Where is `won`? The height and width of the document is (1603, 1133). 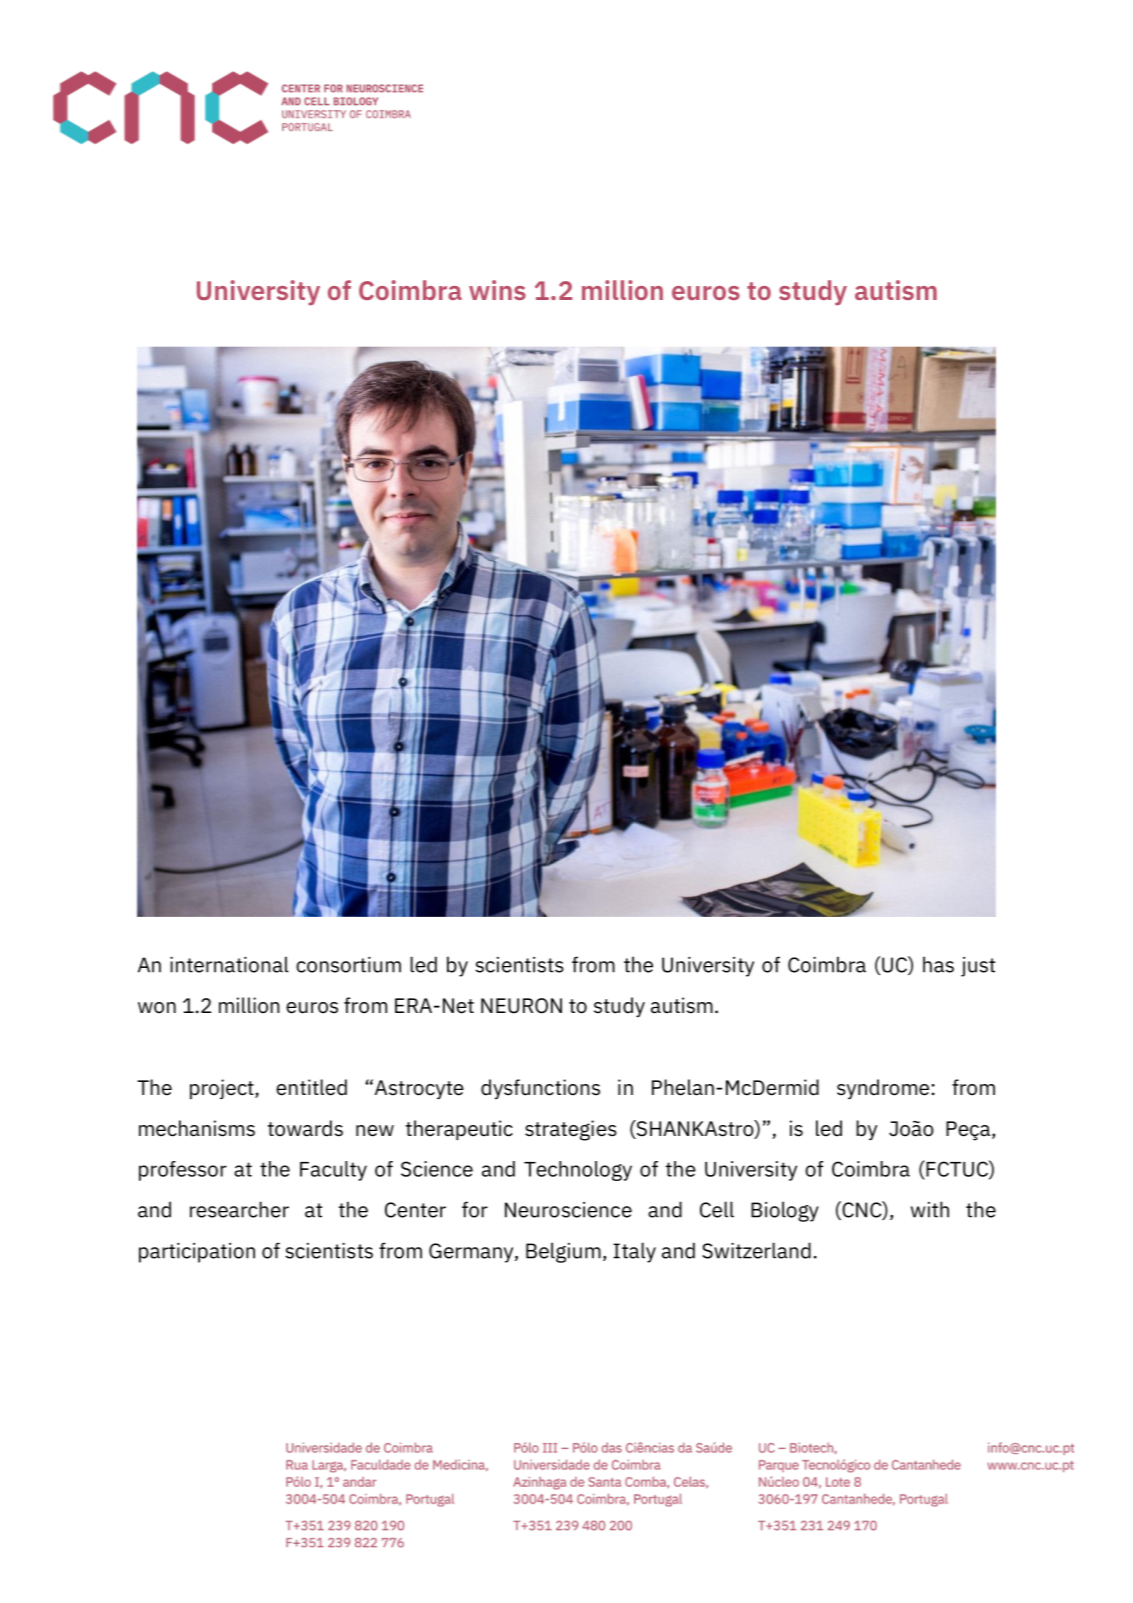 won is located at coordinates (157, 1008).
